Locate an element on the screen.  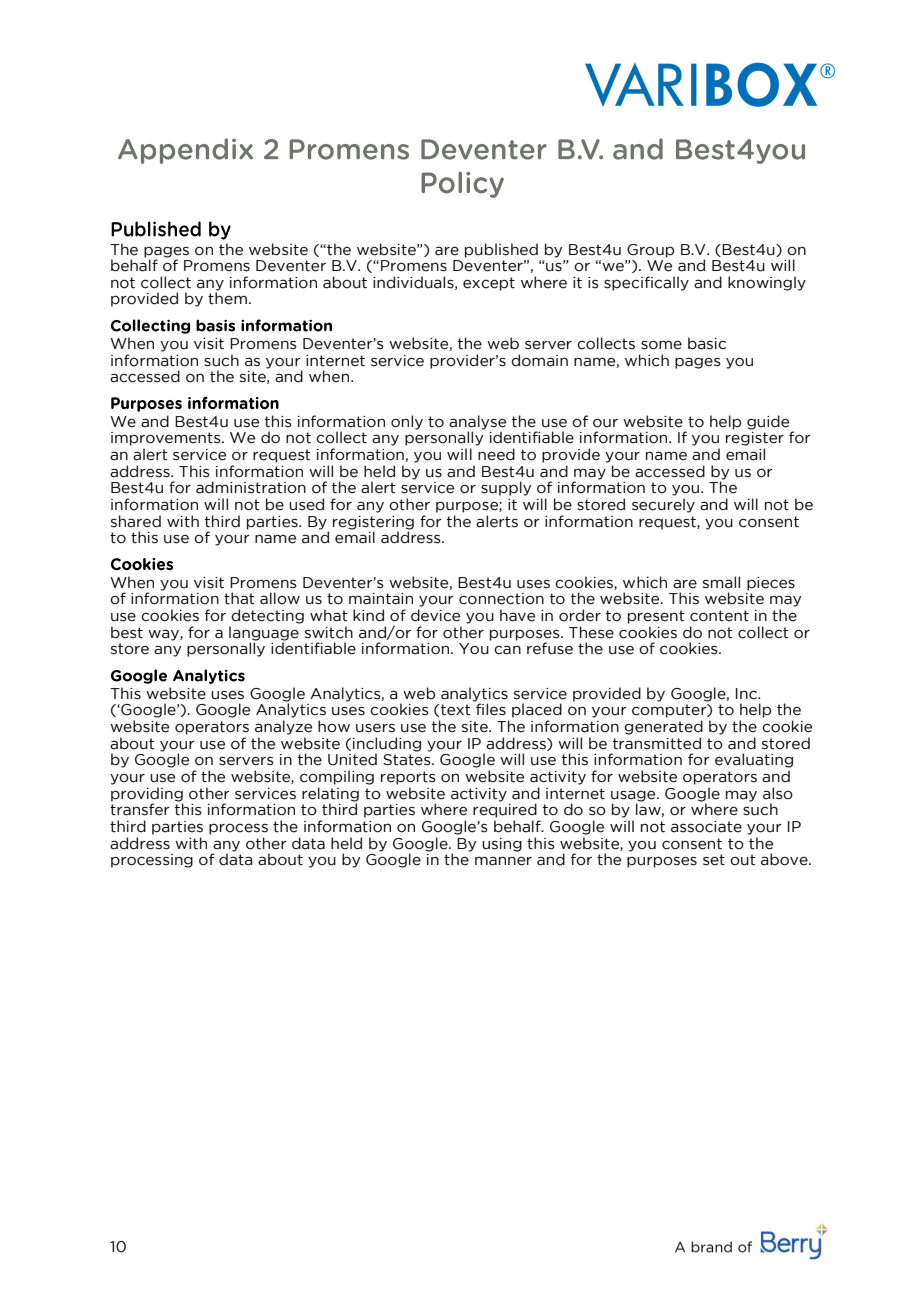
connection is located at coordinates (501, 599).
